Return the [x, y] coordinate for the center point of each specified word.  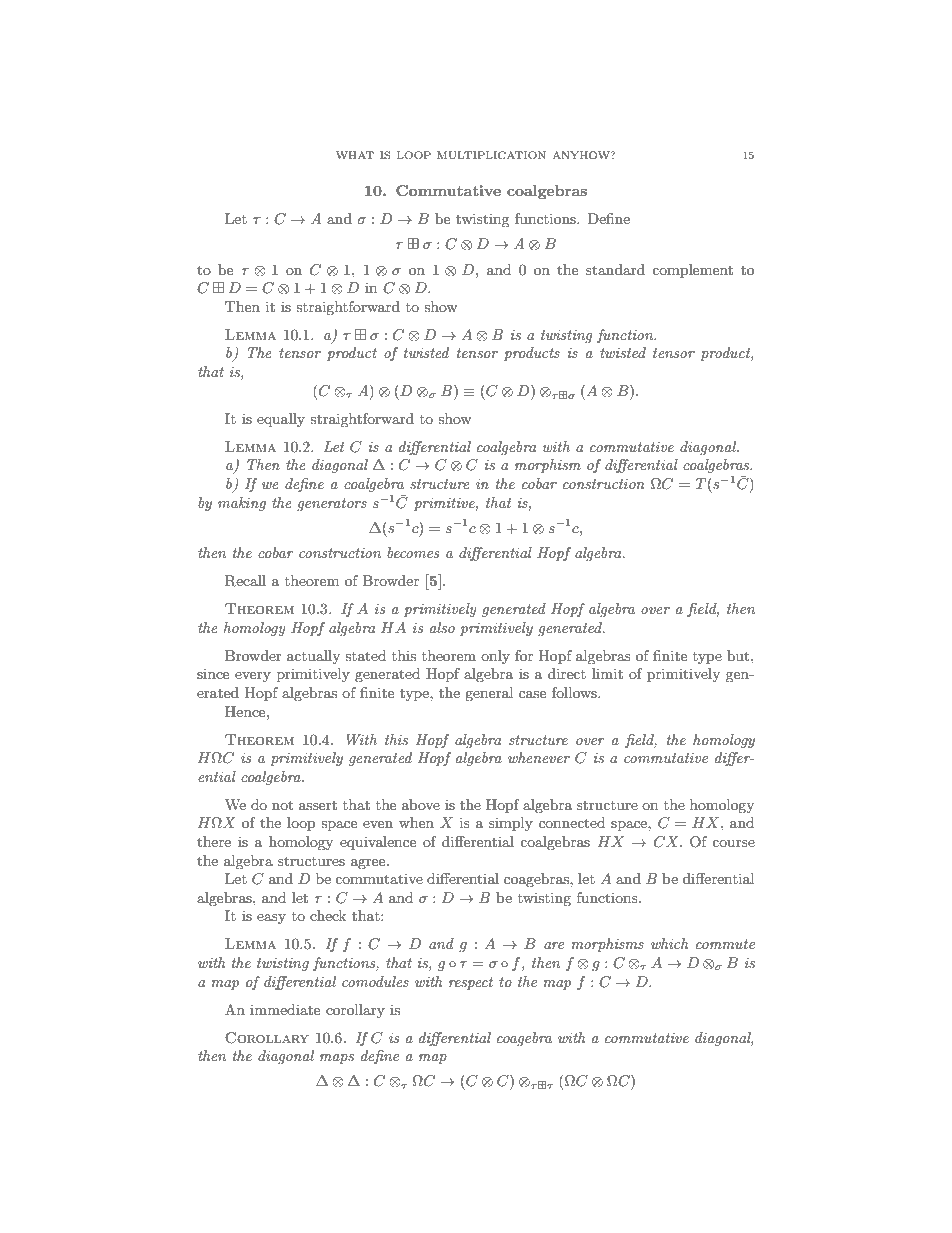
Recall [245, 581]
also [442, 627]
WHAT [355, 155]
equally [281, 420]
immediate [285, 1009]
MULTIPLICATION [491, 155]
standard [615, 269]
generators [332, 504]
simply [511, 824]
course [733, 843]
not [282, 805]
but [739, 655]
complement [692, 271]
